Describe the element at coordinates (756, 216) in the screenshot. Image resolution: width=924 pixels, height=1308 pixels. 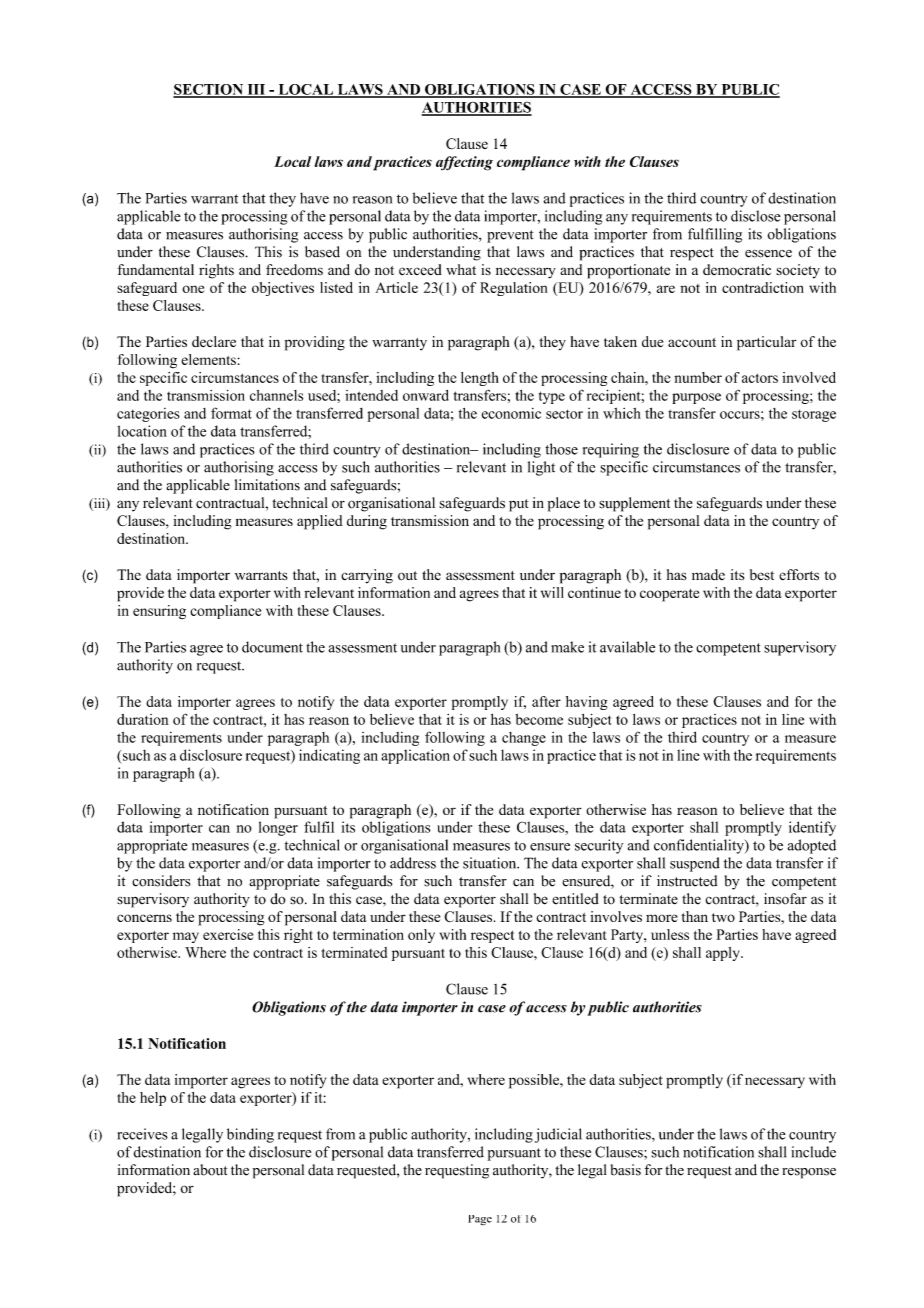
I see `disclose` at that location.
